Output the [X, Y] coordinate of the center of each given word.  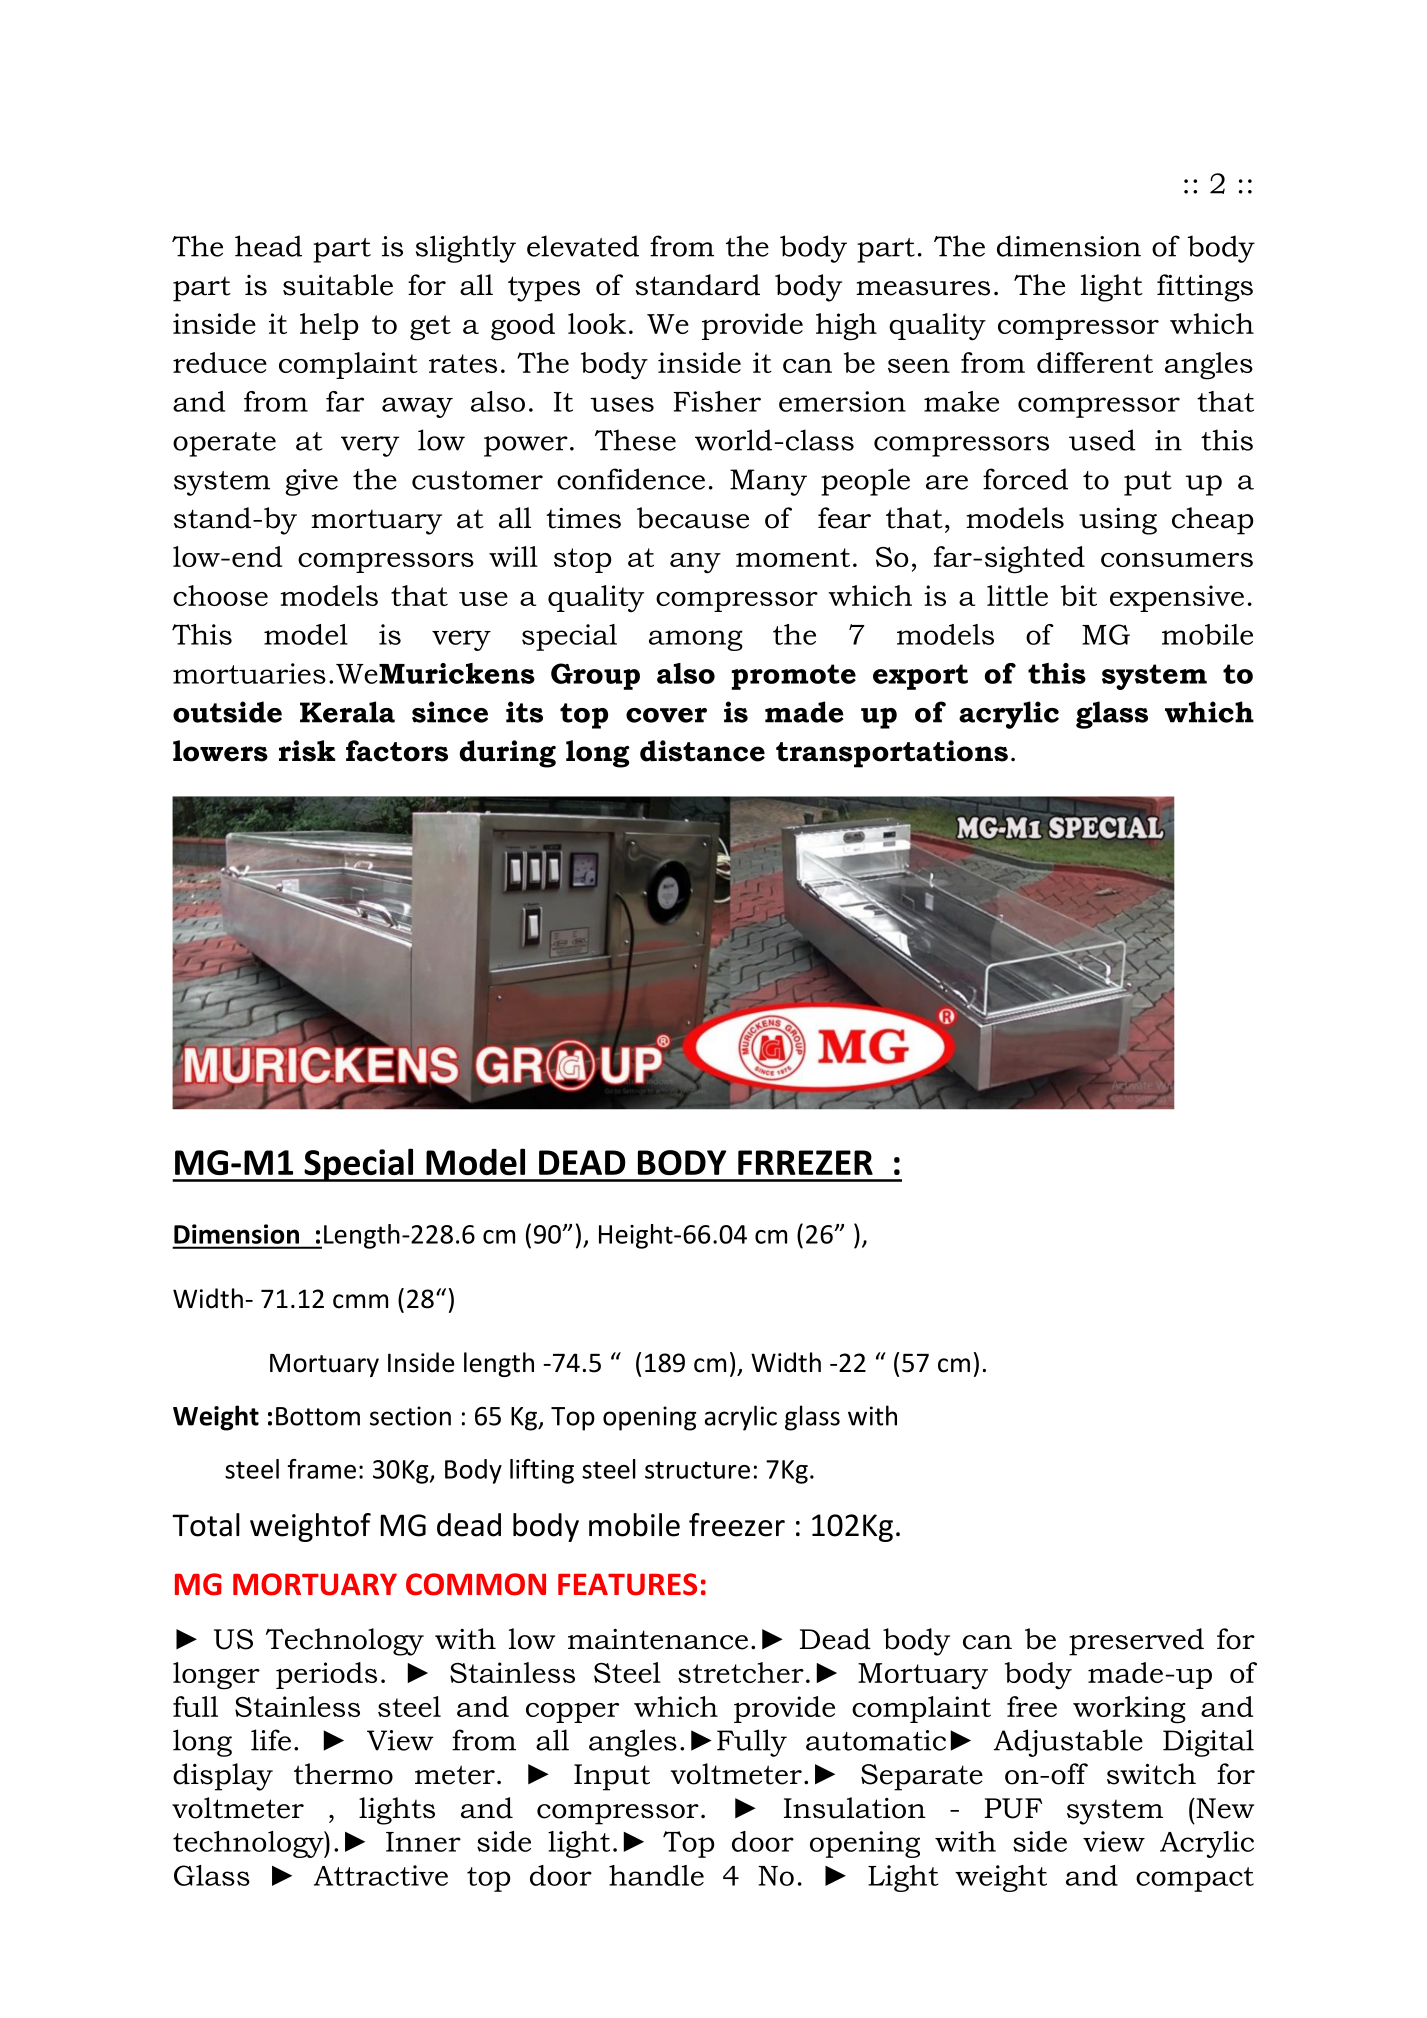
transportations [892, 754]
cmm [360, 1301]
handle [656, 1875]
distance [702, 751]
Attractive [381, 1875]
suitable [338, 285]
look [597, 323]
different [1095, 362]
